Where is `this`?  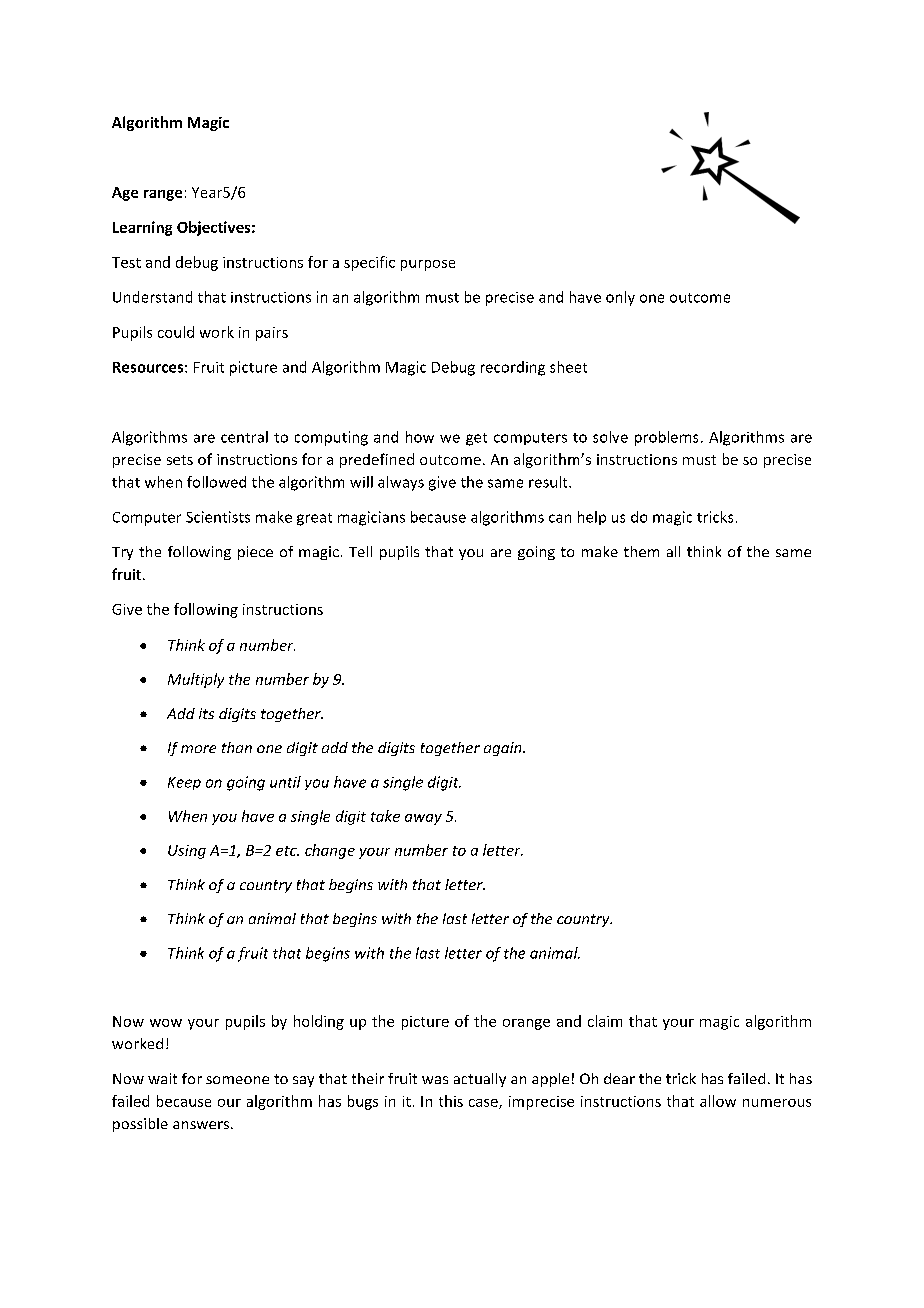 this is located at coordinates (451, 1101).
